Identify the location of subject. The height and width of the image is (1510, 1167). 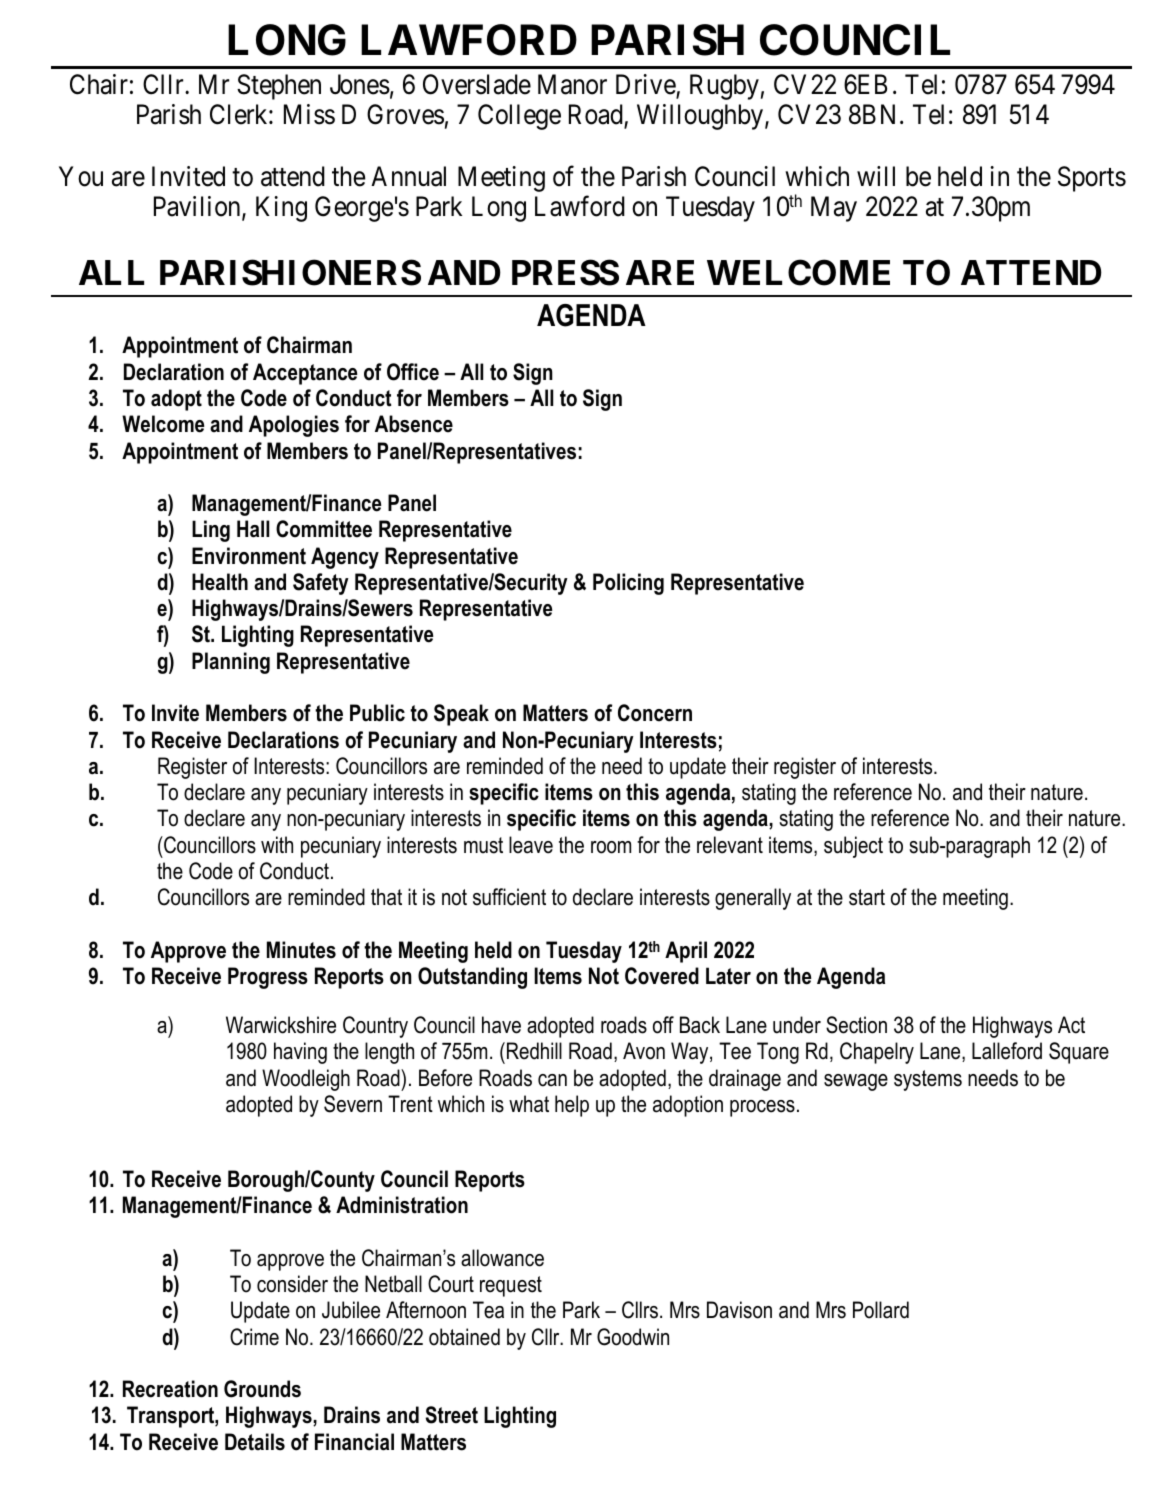
(853, 847).
